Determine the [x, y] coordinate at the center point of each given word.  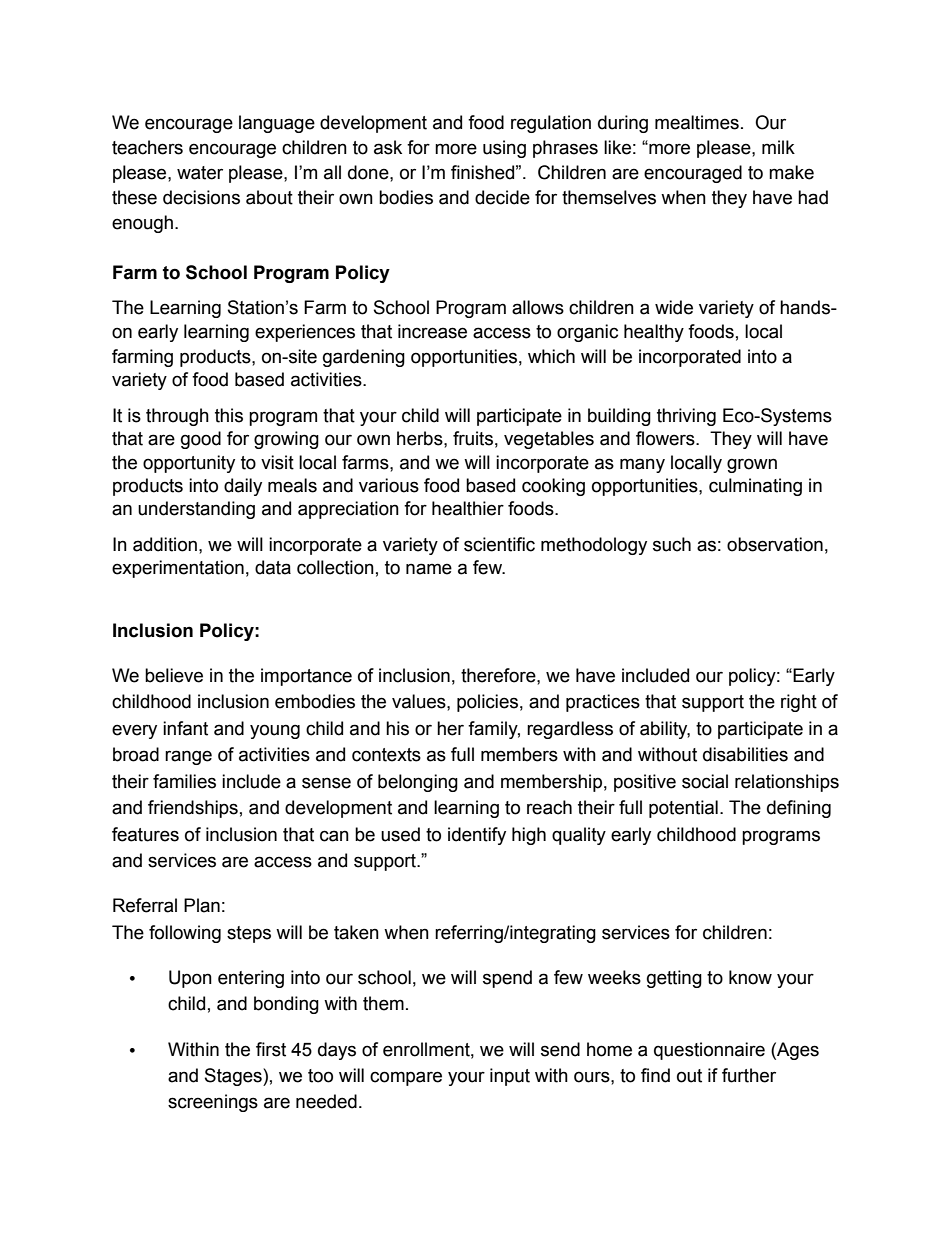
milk [778, 147]
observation [775, 544]
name [429, 569]
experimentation [178, 569]
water [200, 173]
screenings [213, 1103]
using [504, 149]
